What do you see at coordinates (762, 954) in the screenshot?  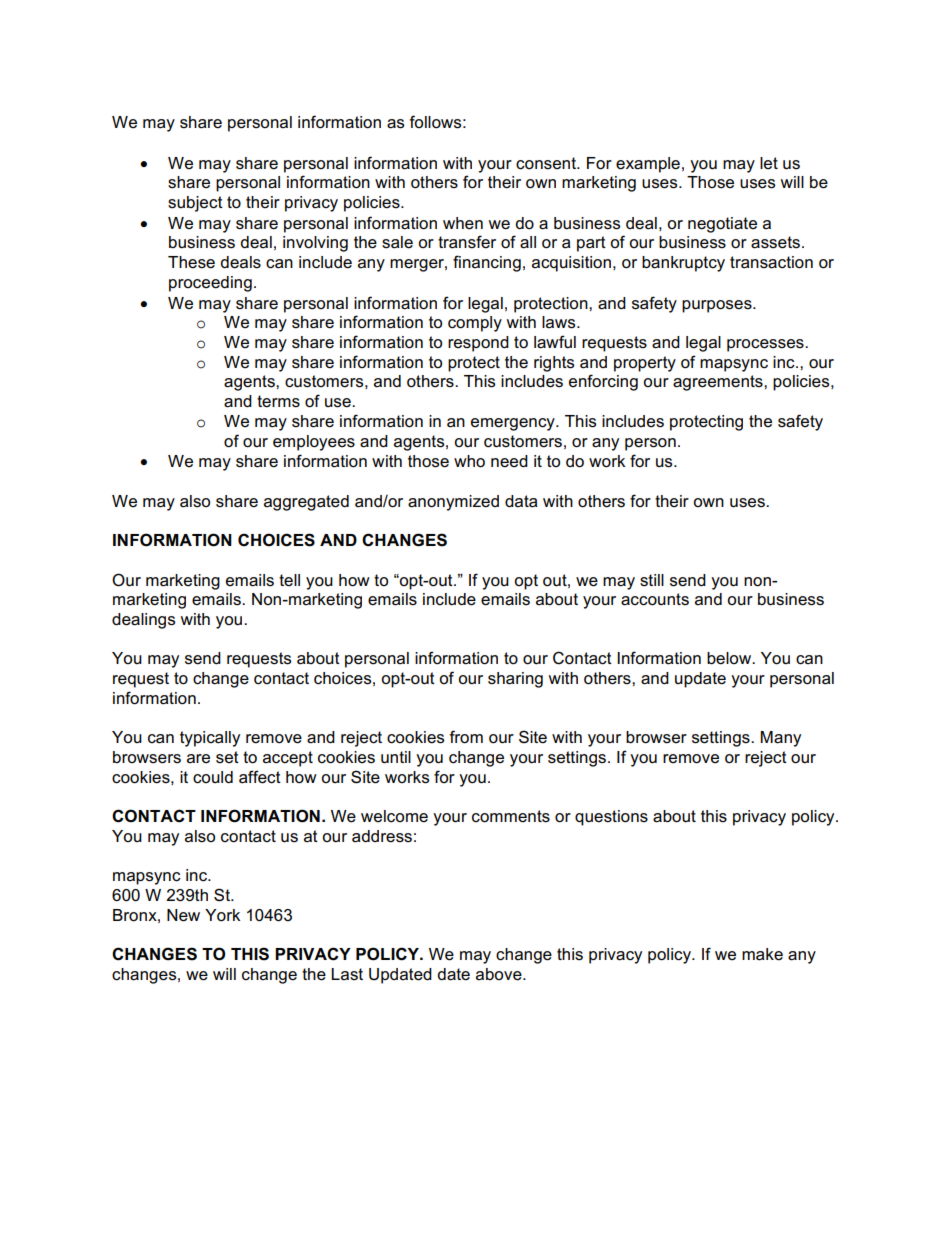 I see `make` at bounding box center [762, 954].
